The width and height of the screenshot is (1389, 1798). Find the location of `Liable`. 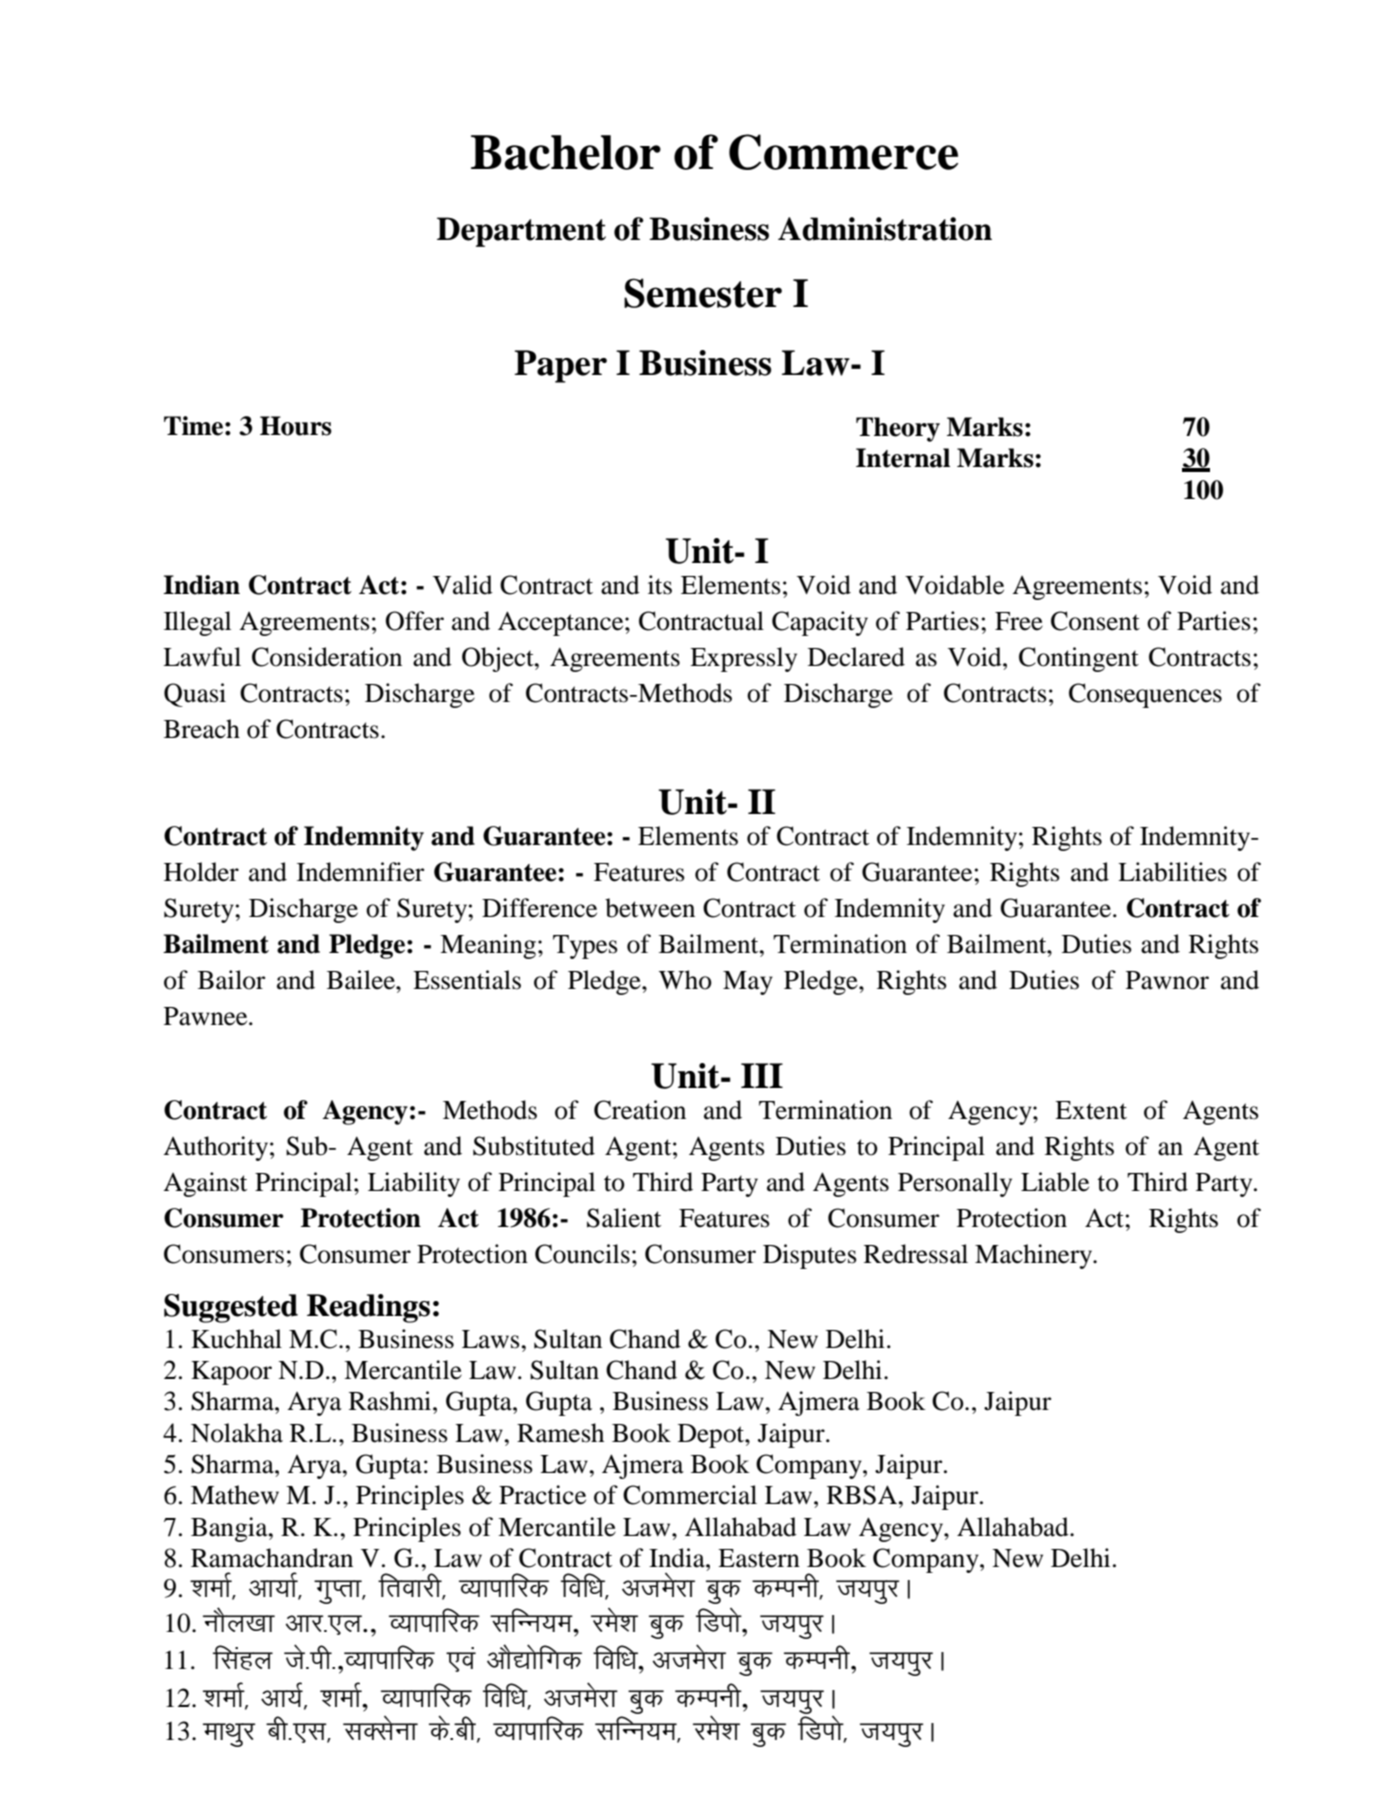

Liable is located at coordinates (1055, 1182).
